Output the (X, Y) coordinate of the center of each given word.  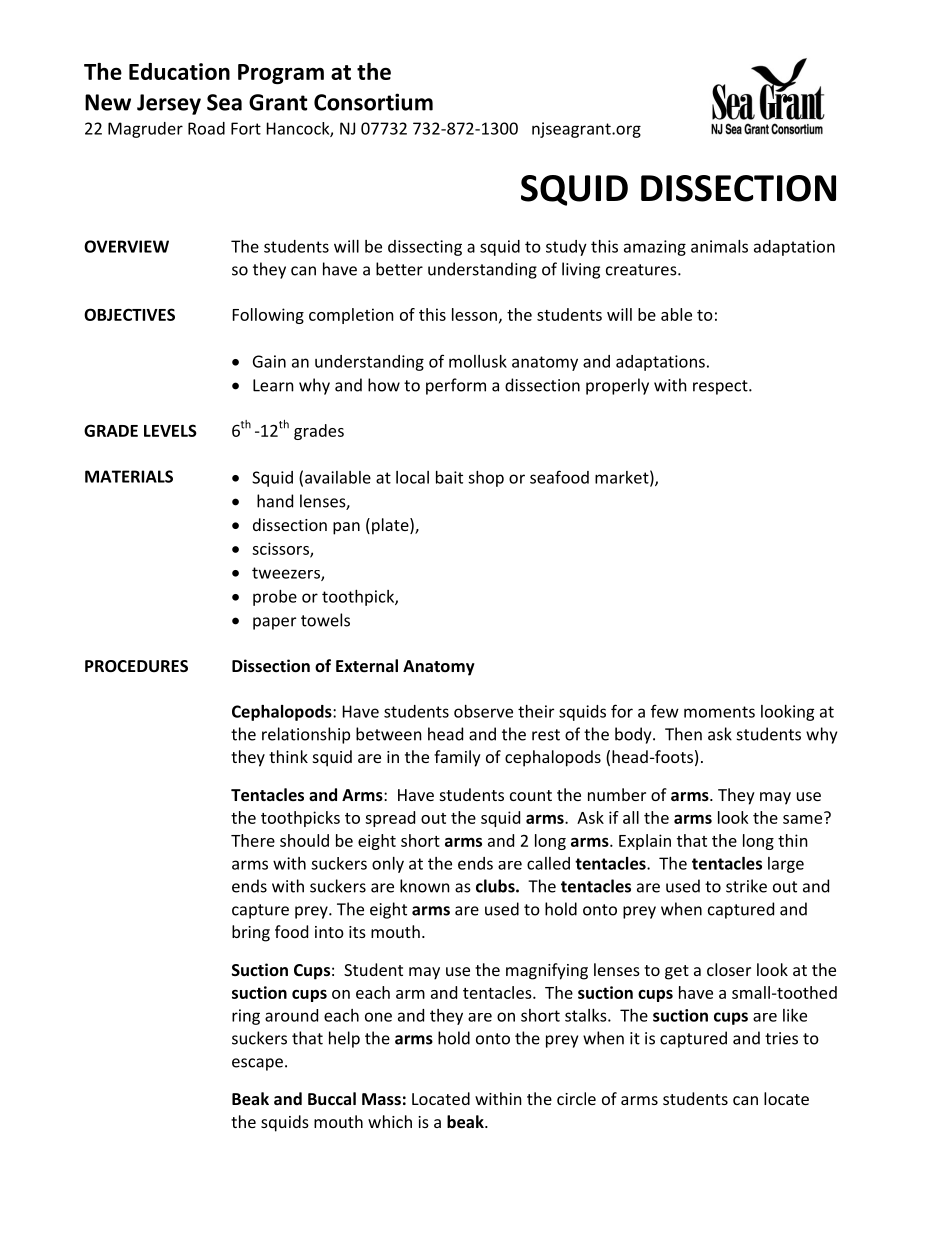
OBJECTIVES (129, 314)
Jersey (169, 104)
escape (257, 1064)
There (253, 840)
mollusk (478, 361)
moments (719, 712)
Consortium (373, 102)
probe (275, 598)
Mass (381, 1099)
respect (721, 387)
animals (719, 246)
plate (391, 526)
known (425, 886)
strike (746, 886)
